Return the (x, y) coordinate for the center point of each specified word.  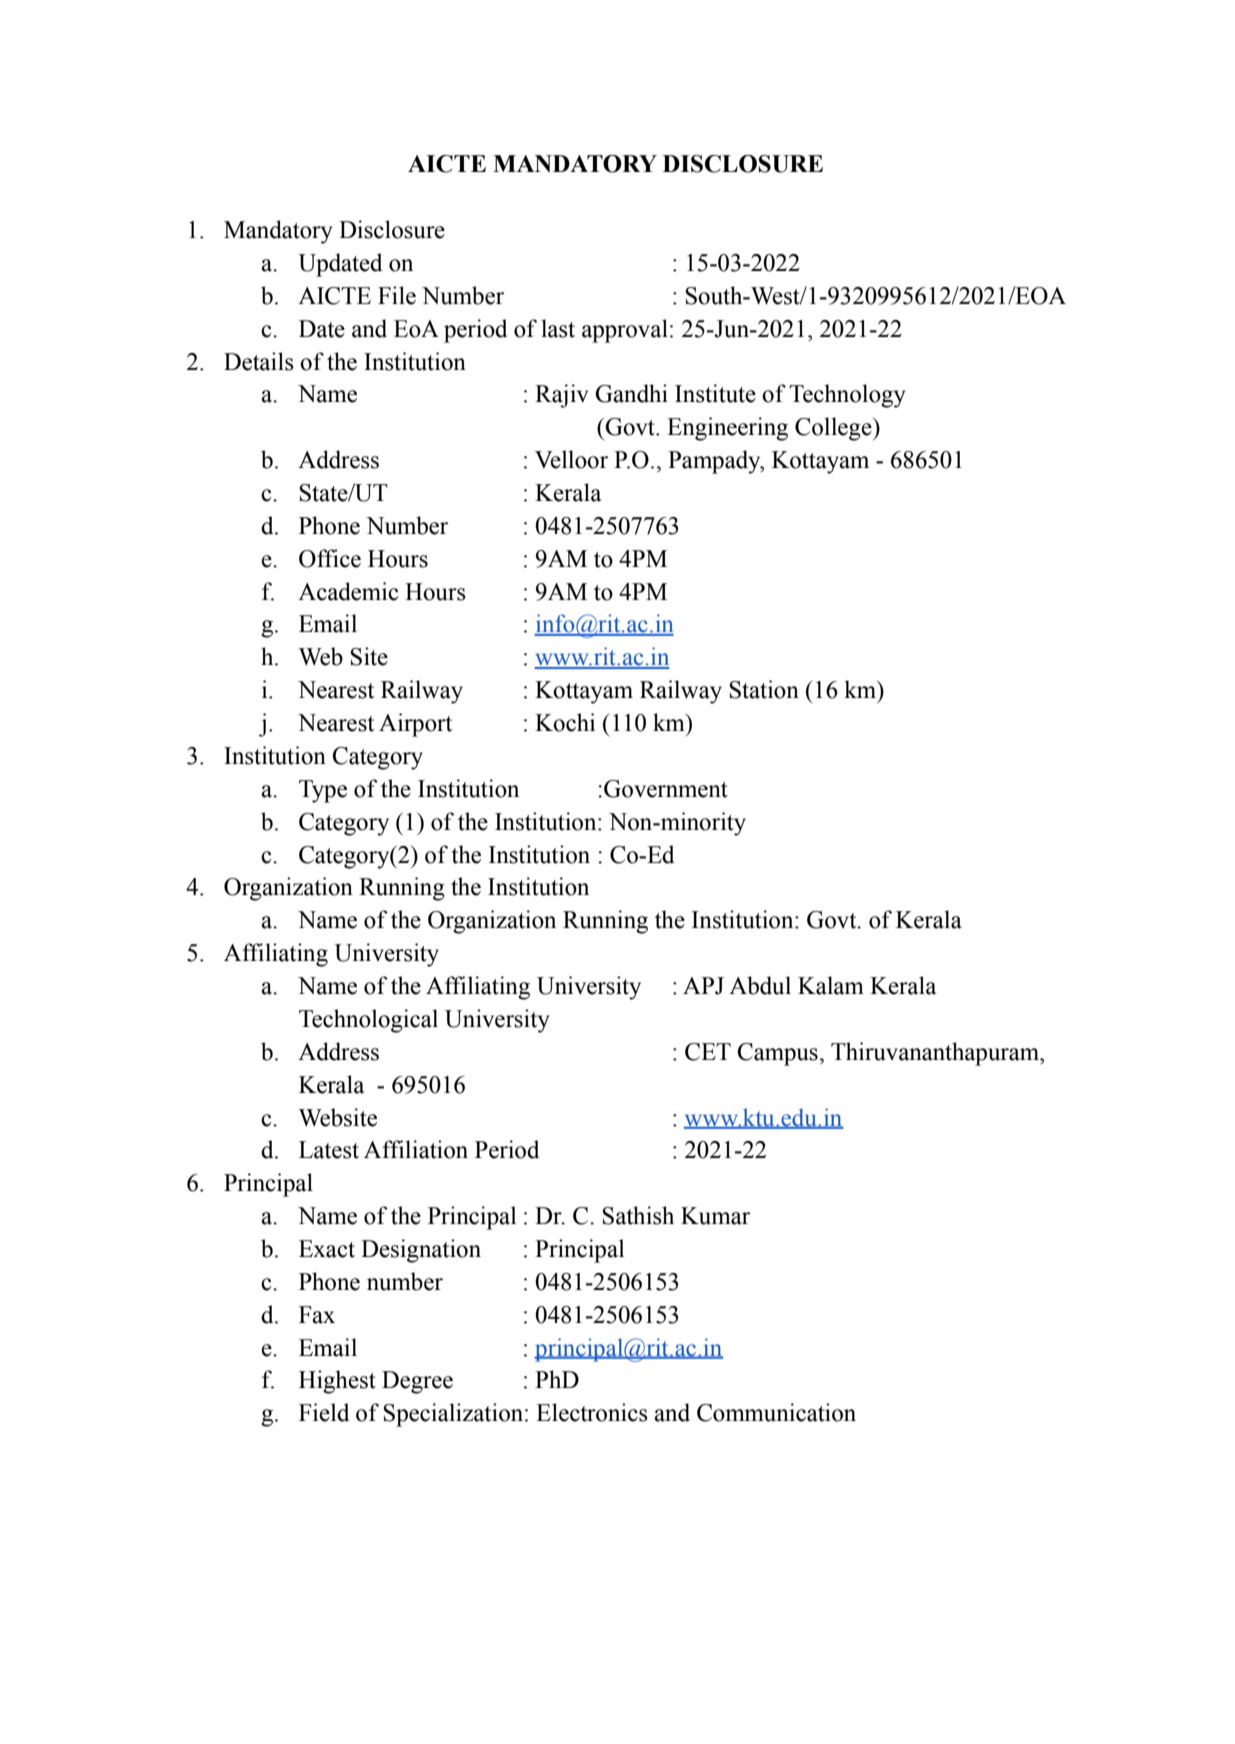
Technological (368, 1021)
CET (708, 1052)
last (558, 328)
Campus (777, 1054)
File (397, 295)
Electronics (592, 1412)
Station (764, 689)
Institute (715, 393)
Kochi (565, 722)
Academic (348, 591)
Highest (337, 1382)
